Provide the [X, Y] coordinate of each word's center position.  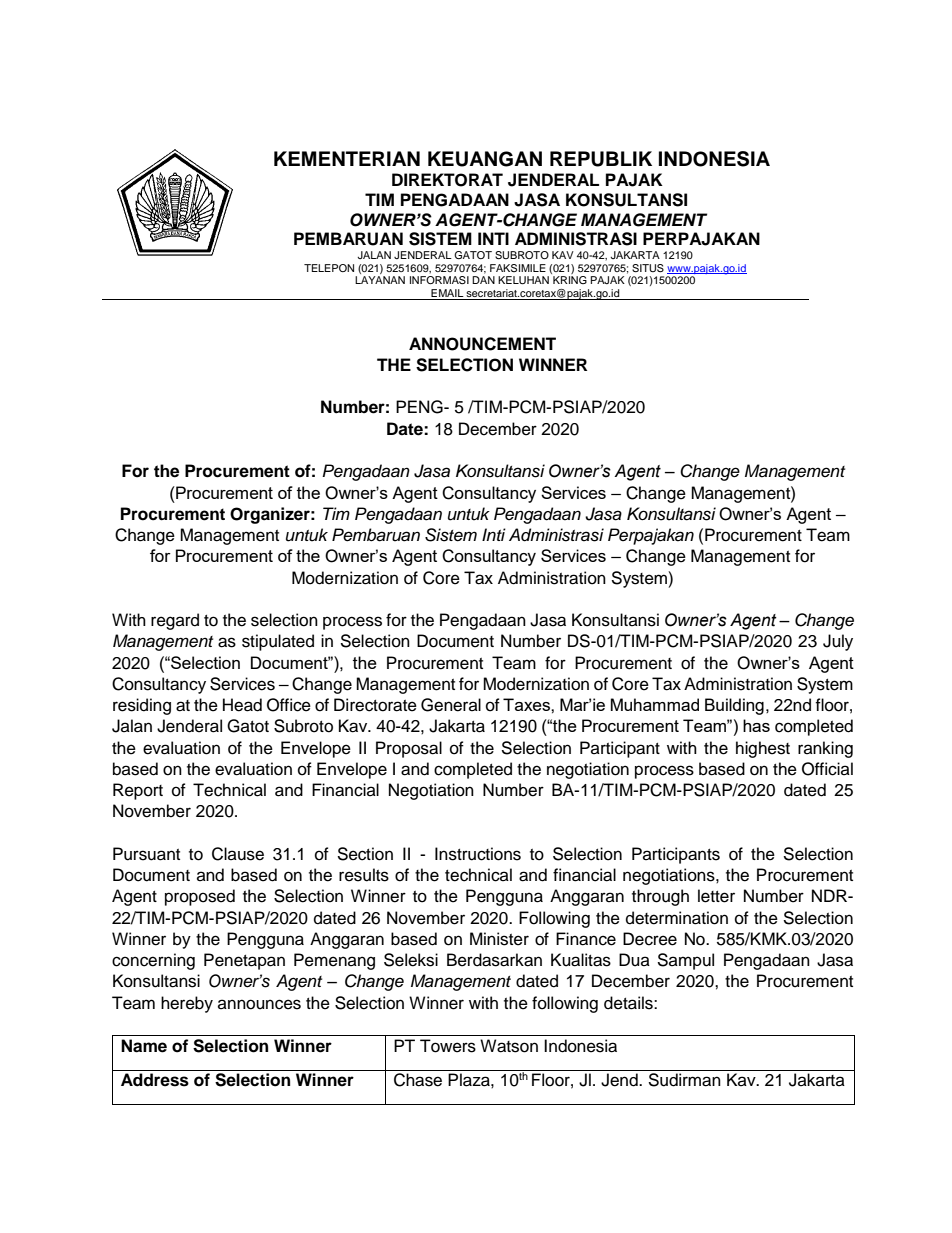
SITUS [648, 268]
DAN [483, 280]
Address [155, 1080]
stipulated [278, 642]
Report [138, 791]
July [838, 642]
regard [175, 621]
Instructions [478, 854]
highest [763, 749]
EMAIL [447, 293]
